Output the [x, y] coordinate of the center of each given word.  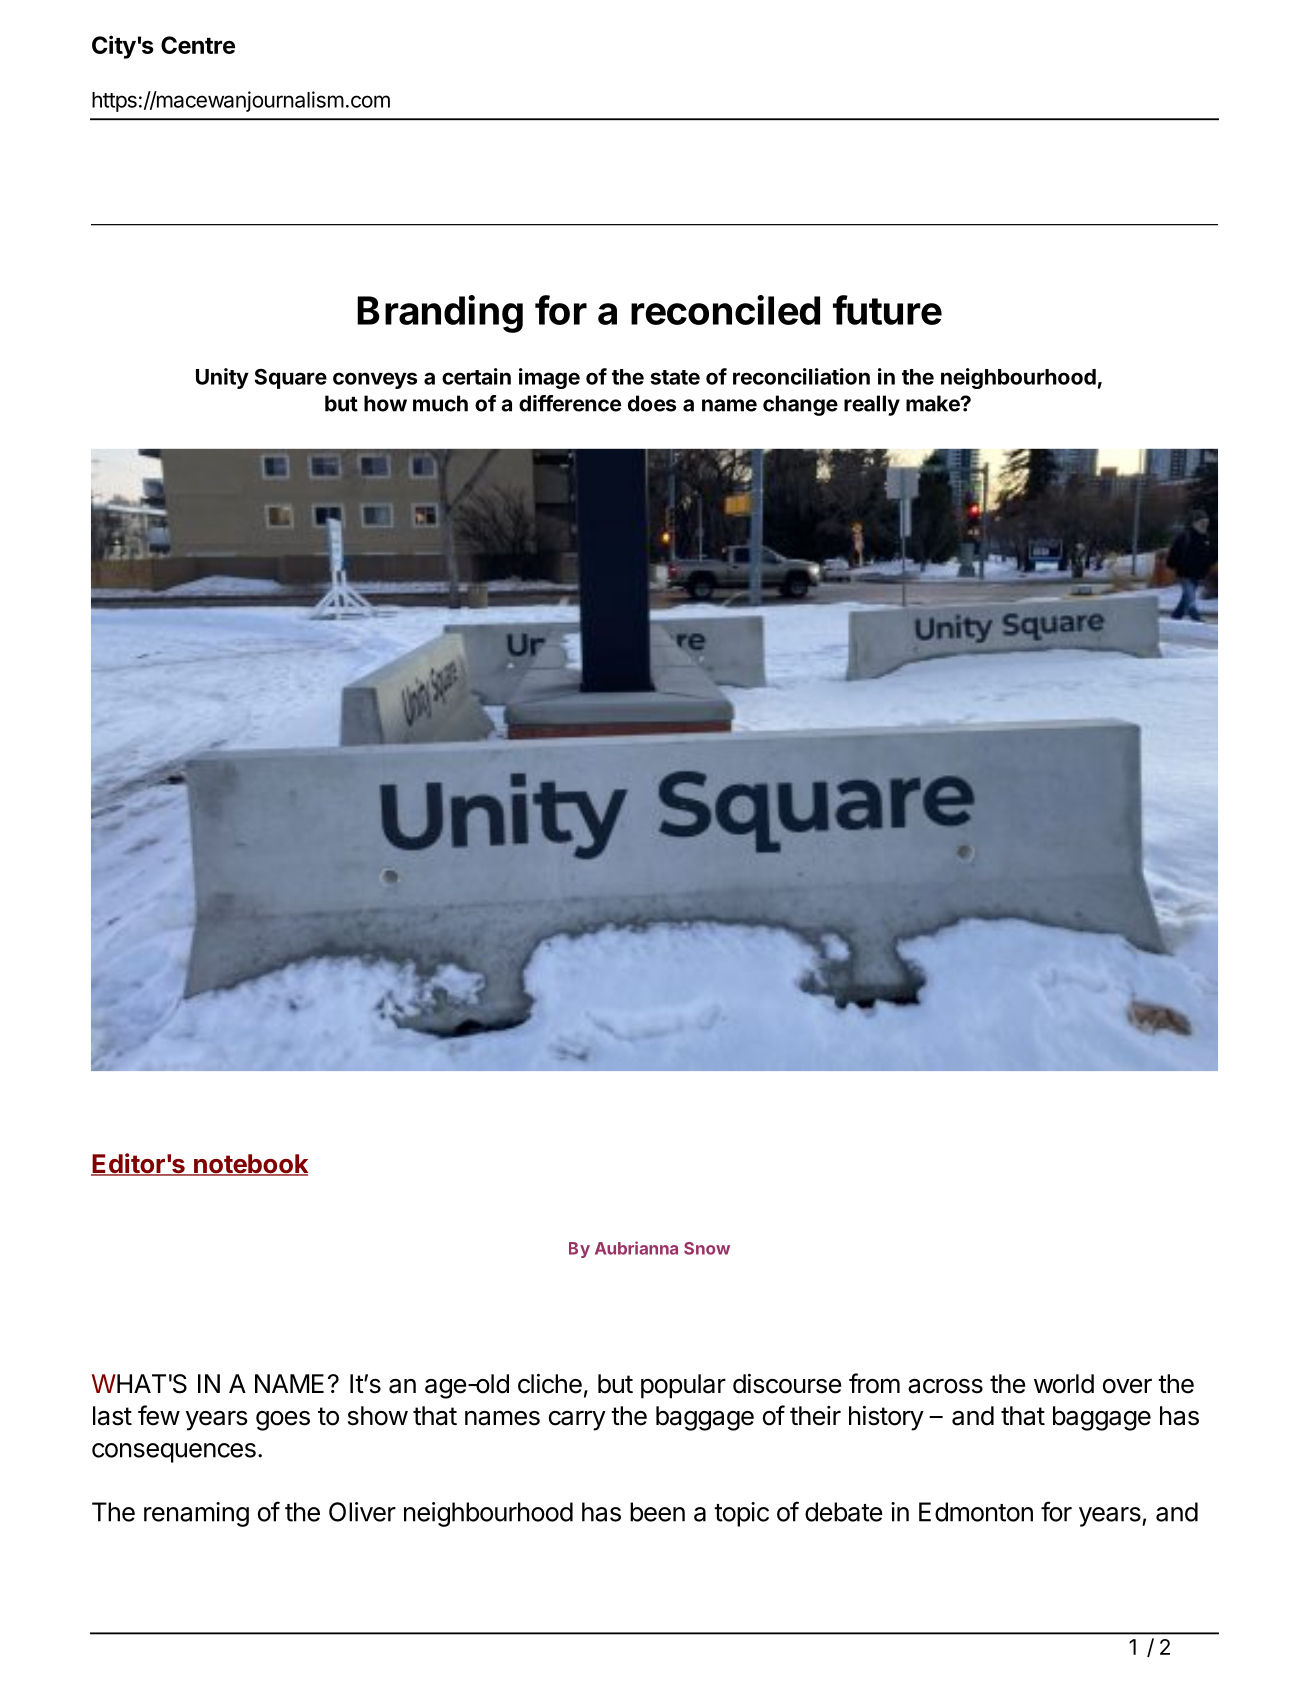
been [657, 1512]
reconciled [725, 310]
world [1064, 1384]
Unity [222, 378]
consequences [174, 1453]
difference [570, 403]
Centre [198, 45]
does [652, 403]
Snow [707, 1248]
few [159, 1415]
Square [291, 378]
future [887, 310]
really [872, 405]
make [934, 403]
